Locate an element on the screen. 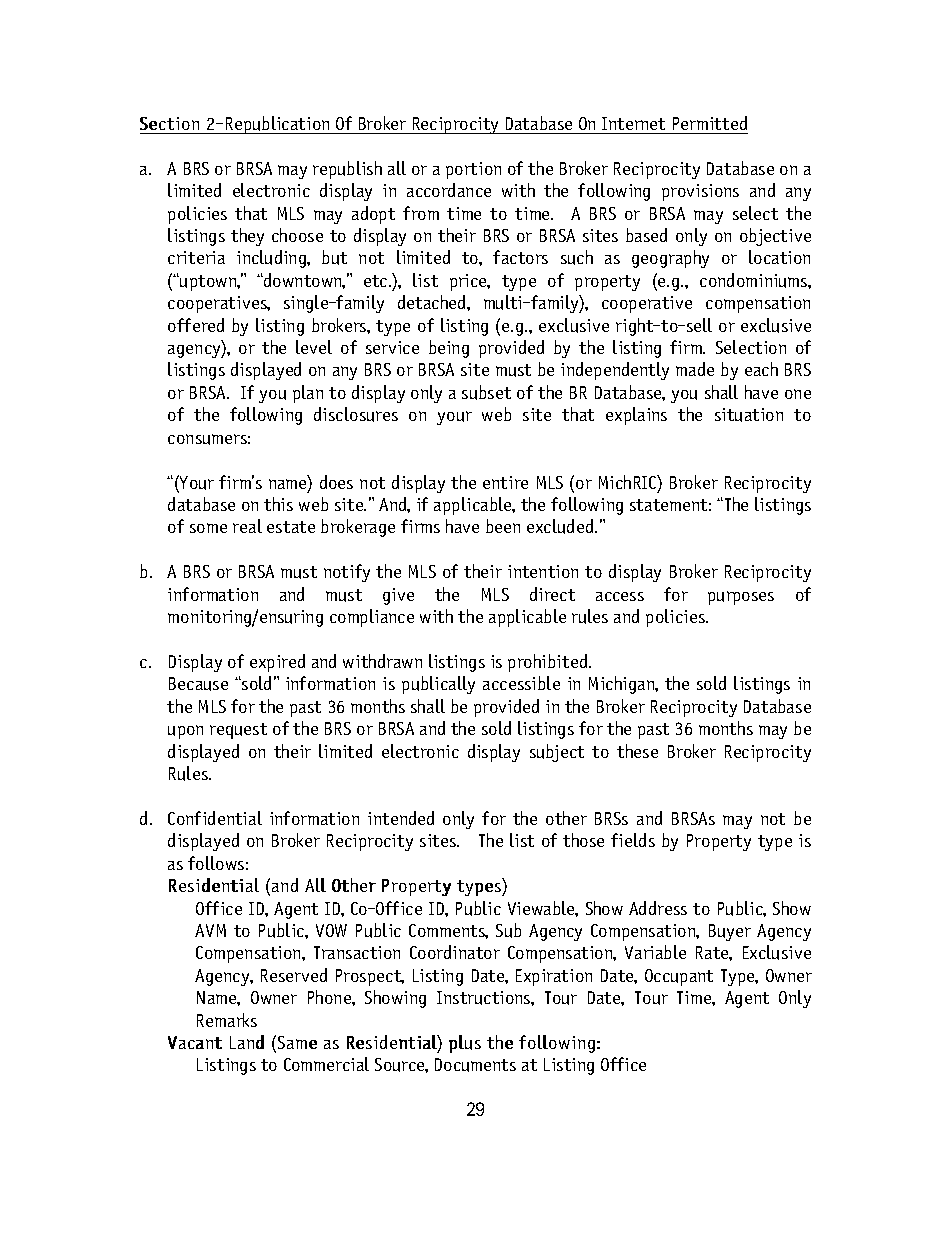  intention is located at coordinates (543, 571).
